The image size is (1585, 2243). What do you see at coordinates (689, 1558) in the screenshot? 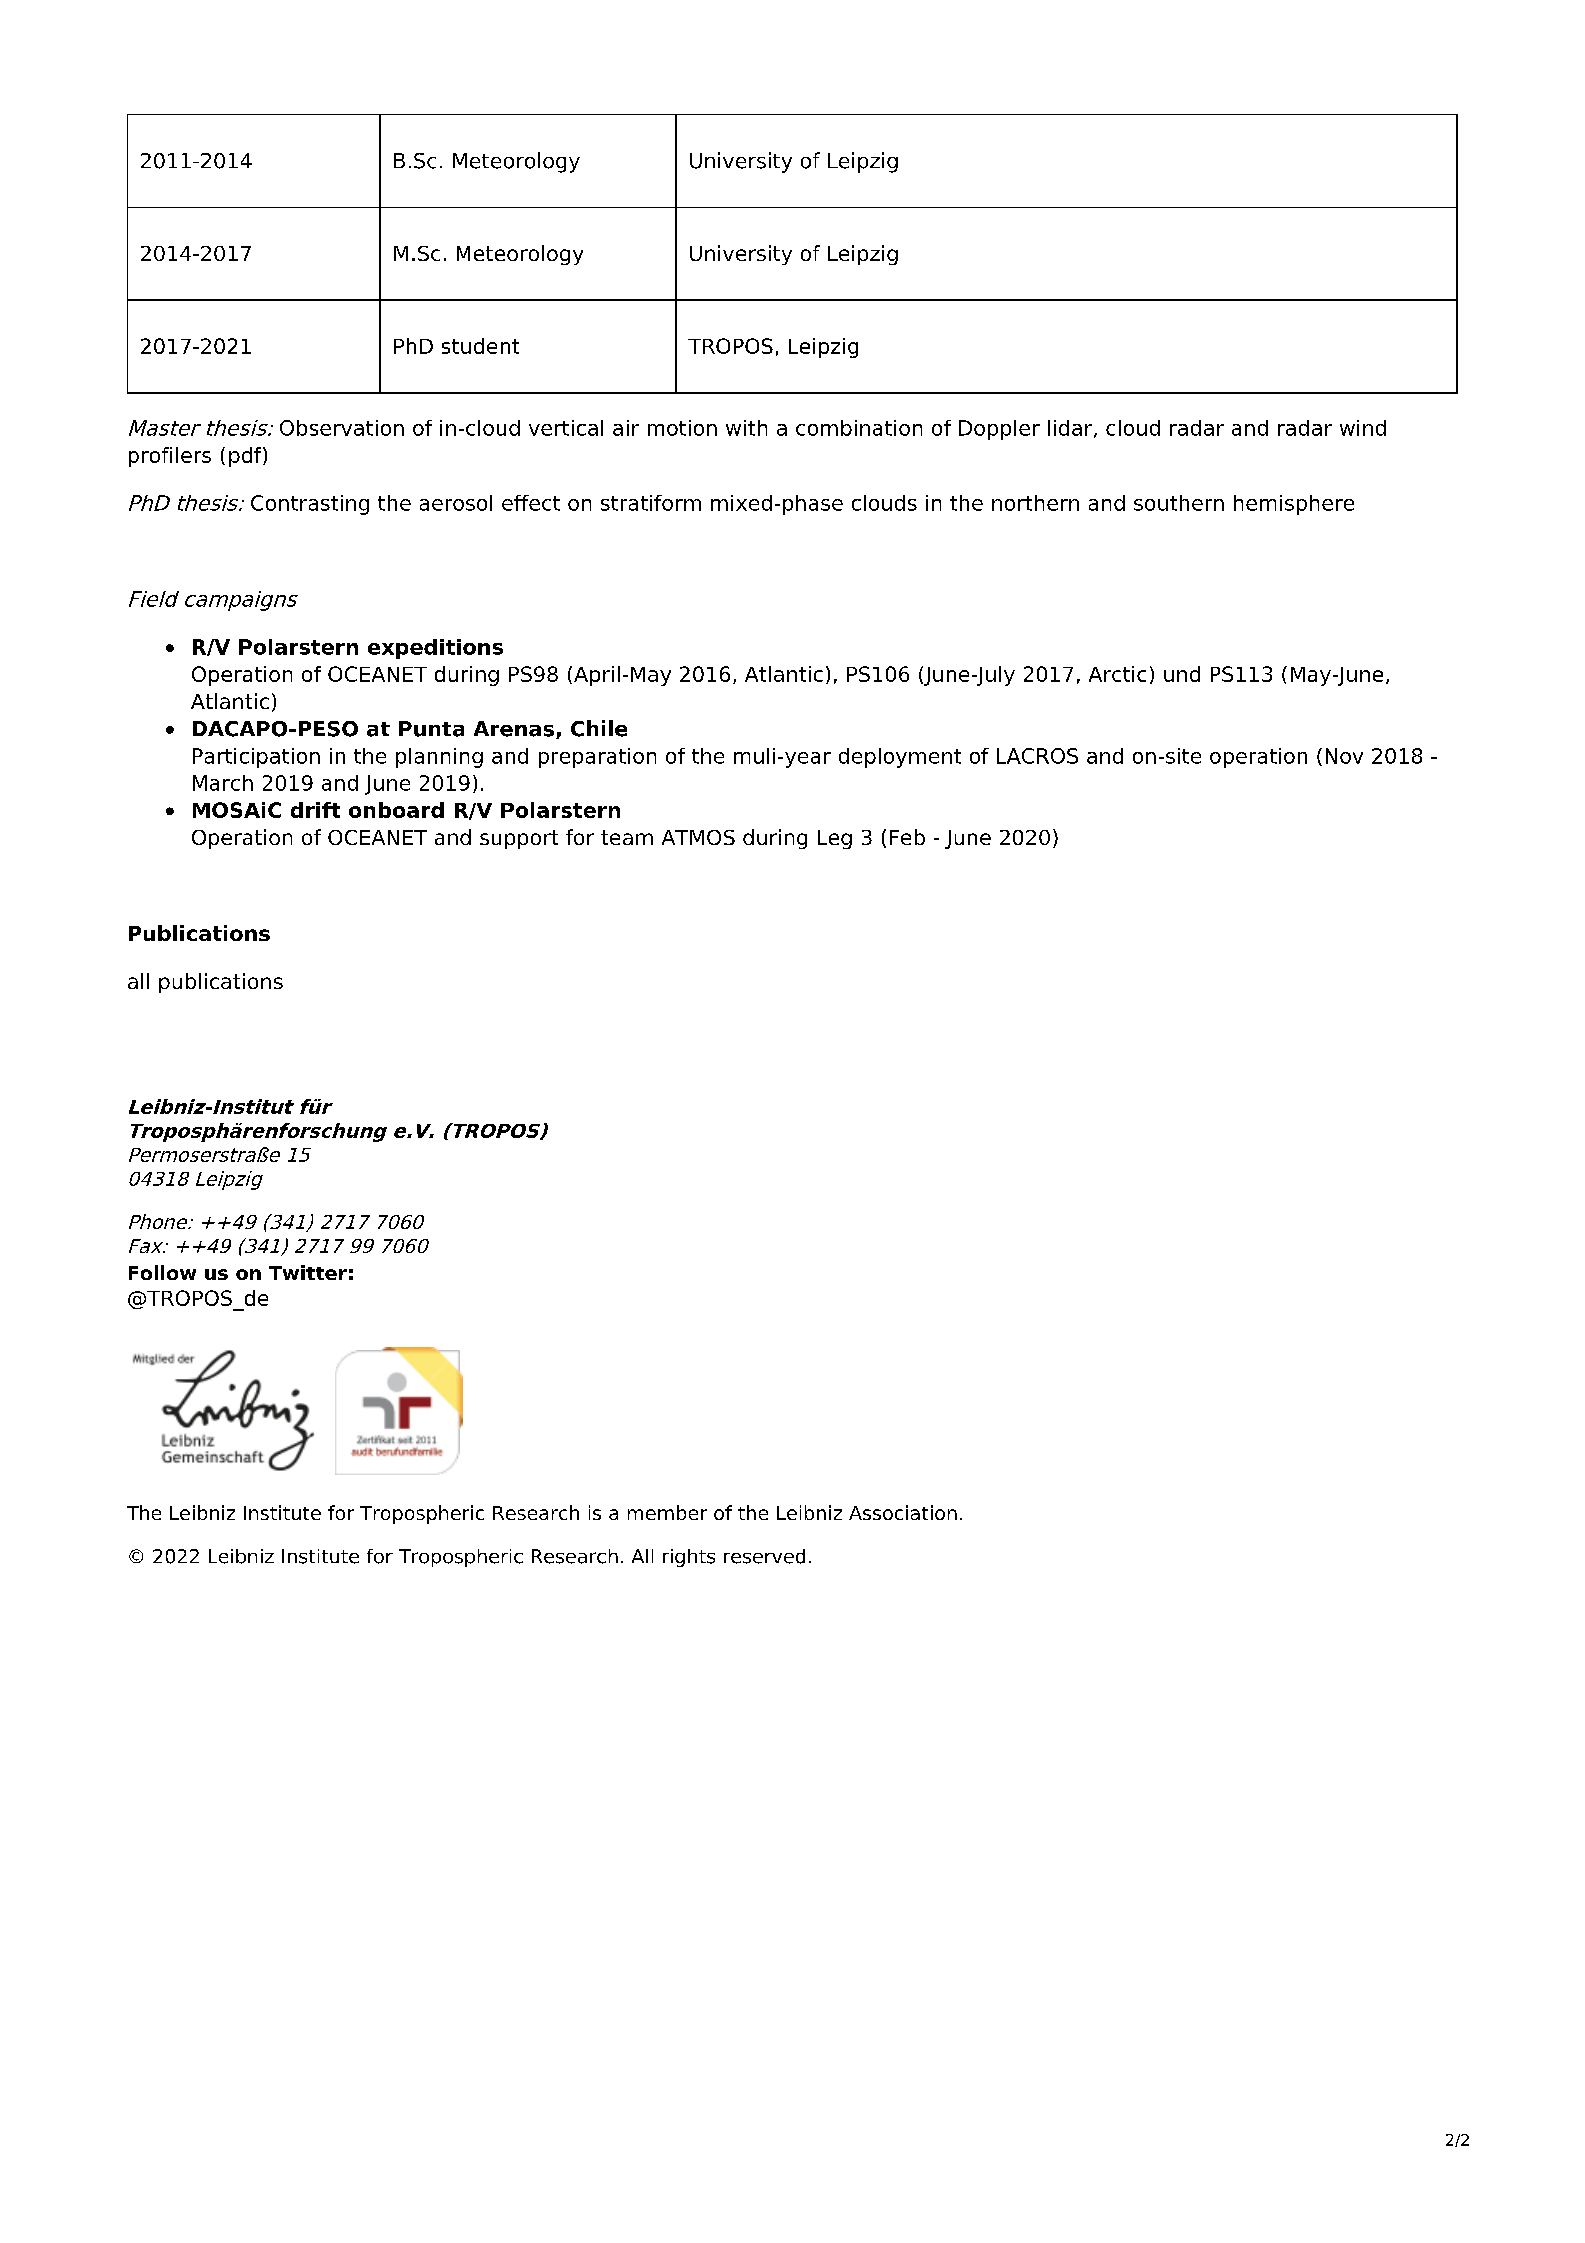
I see `rights` at bounding box center [689, 1558].
